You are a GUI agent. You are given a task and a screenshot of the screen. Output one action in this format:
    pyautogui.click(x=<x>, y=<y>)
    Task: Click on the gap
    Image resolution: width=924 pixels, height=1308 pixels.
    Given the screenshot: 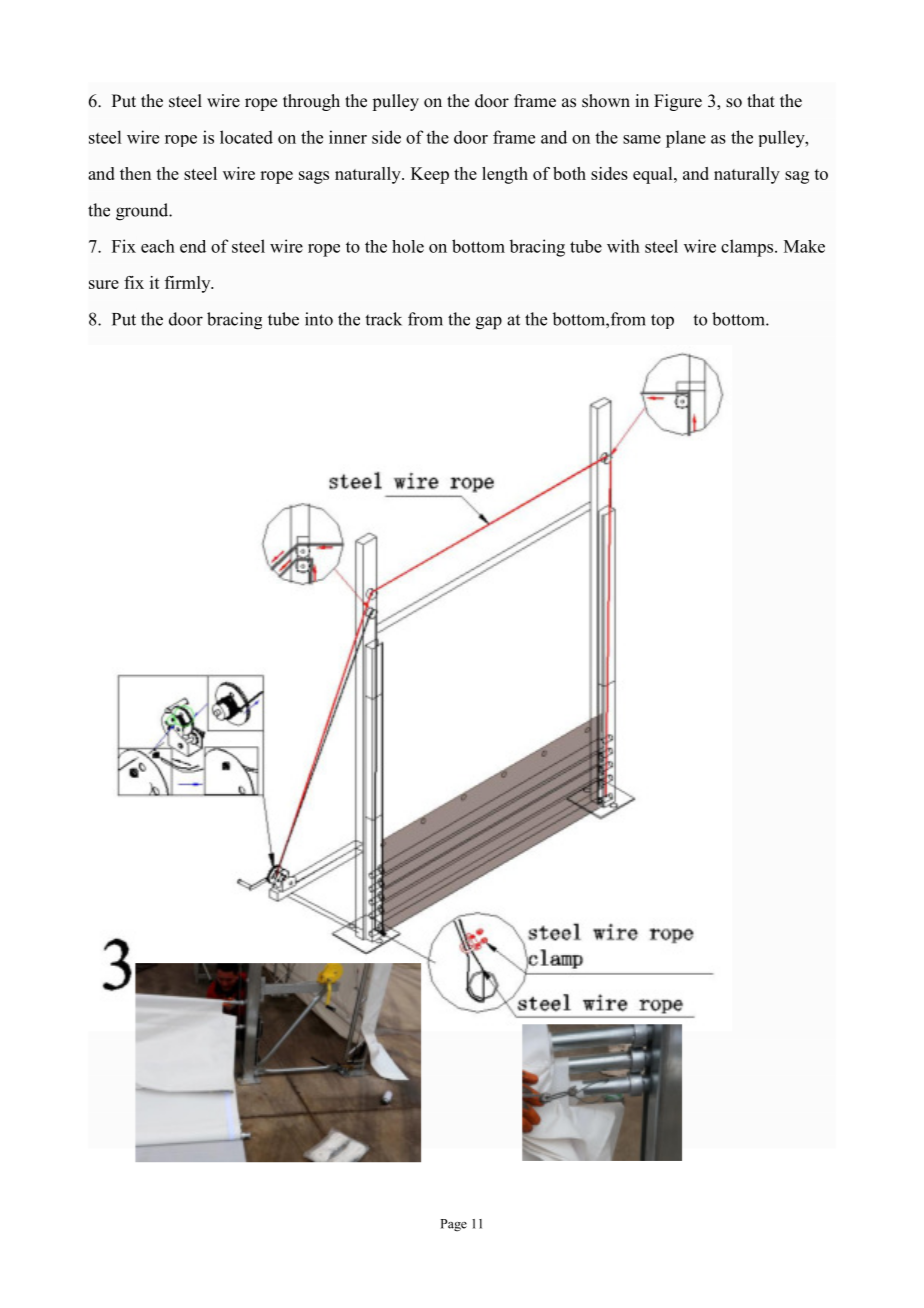 What is the action you would take?
    pyautogui.click(x=489, y=323)
